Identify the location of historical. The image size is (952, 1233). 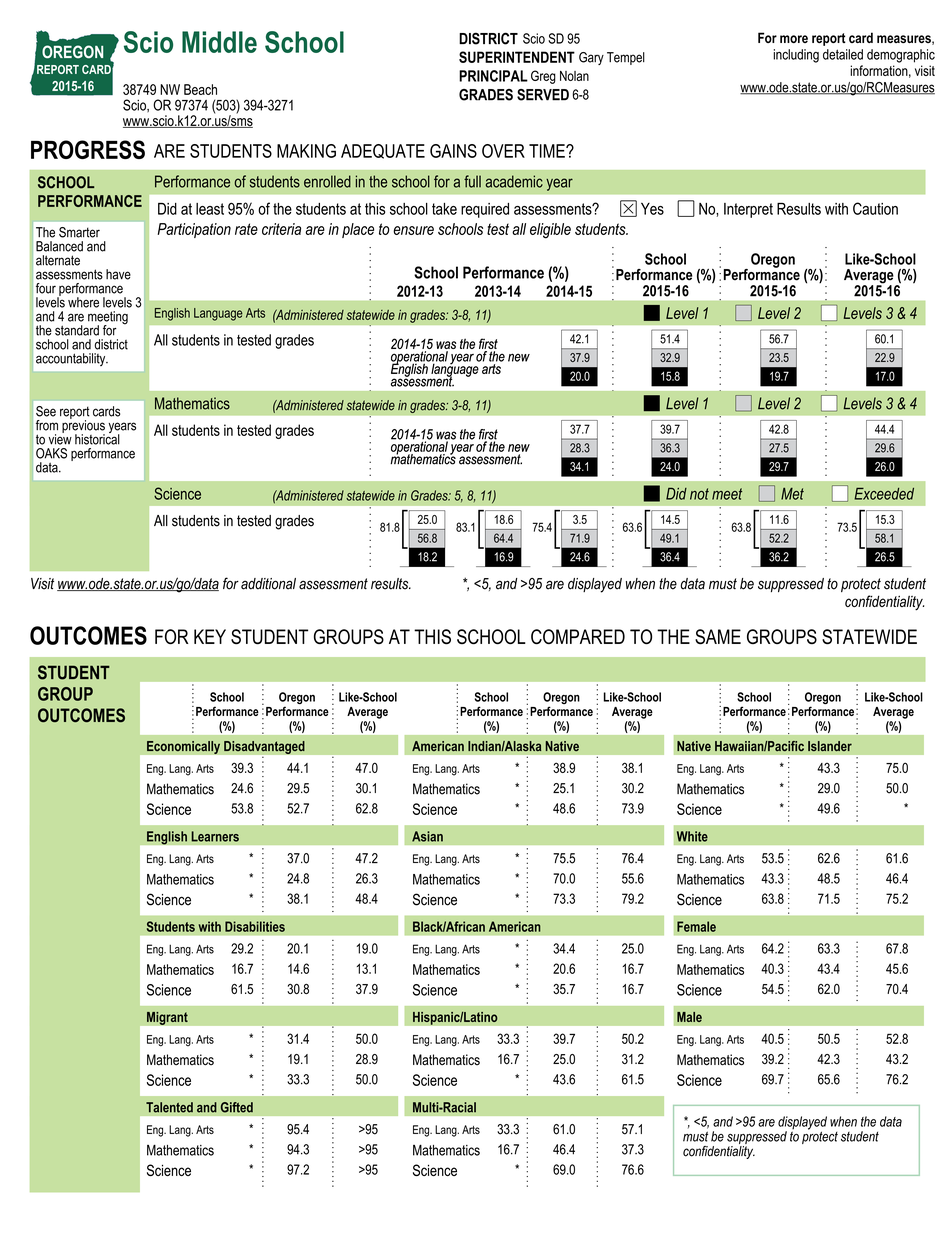
(97, 438).
